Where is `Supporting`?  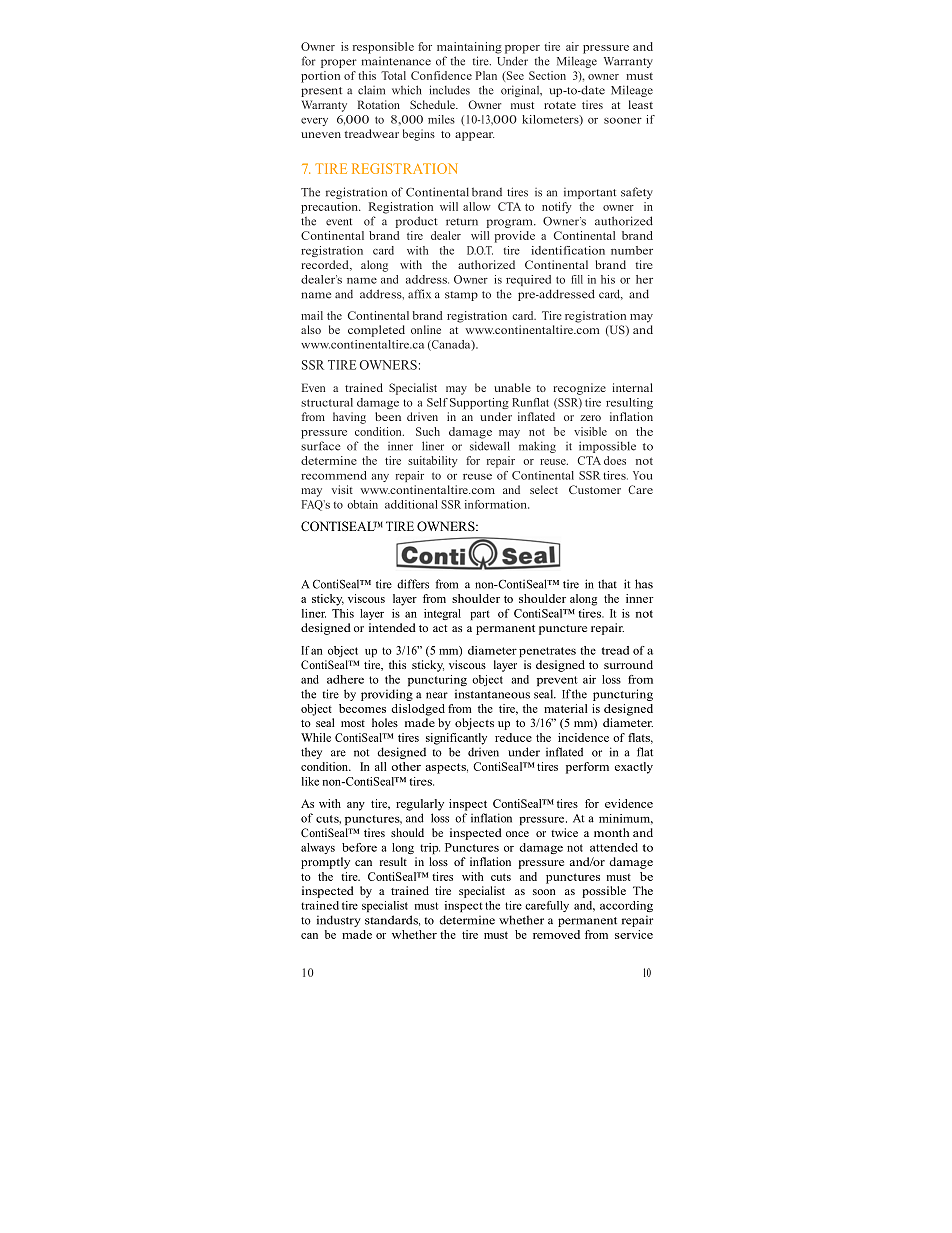 Supporting is located at coordinates (479, 403).
